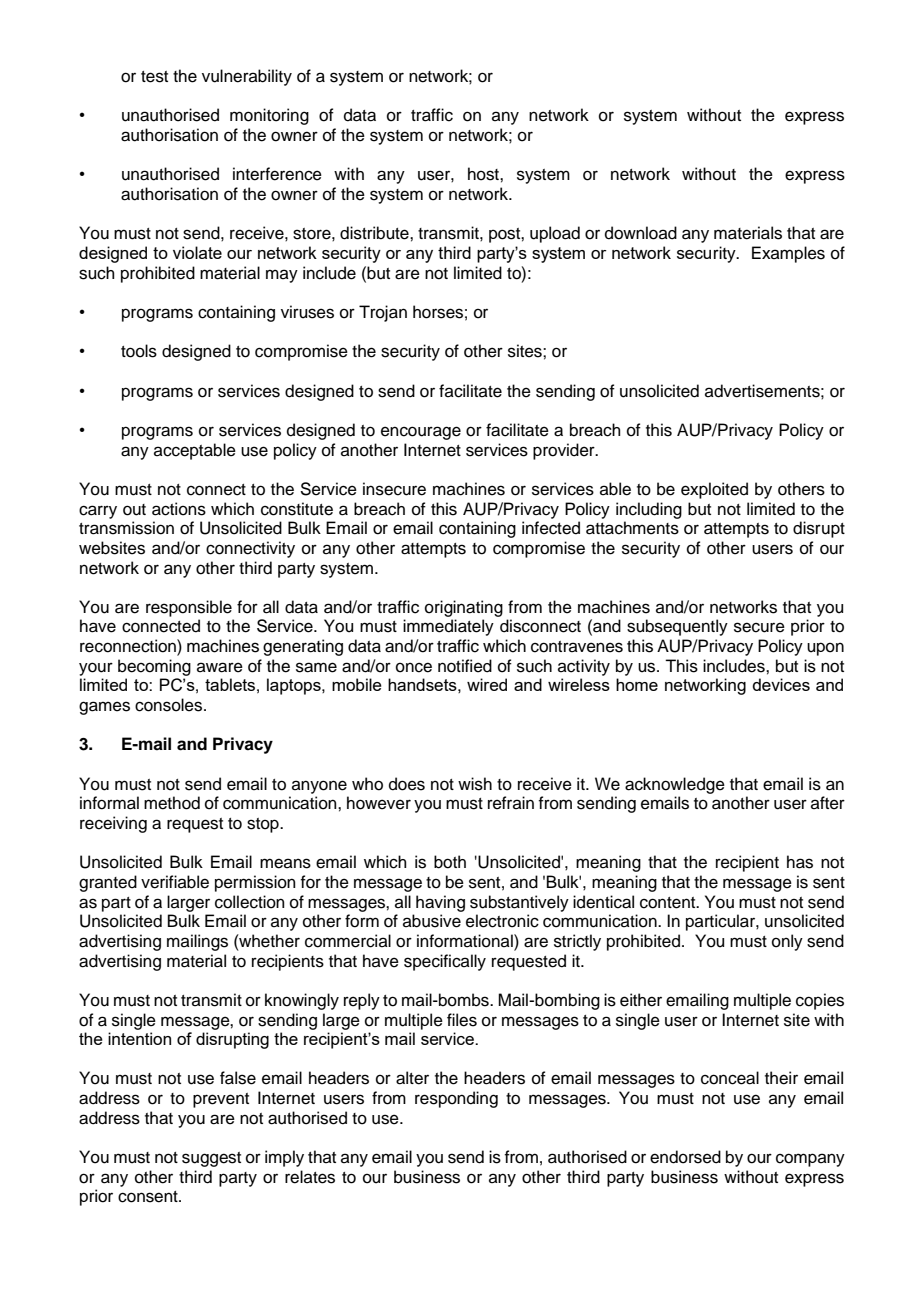  Describe the element at coordinates (800, 862) in the screenshot. I see `has` at that location.
